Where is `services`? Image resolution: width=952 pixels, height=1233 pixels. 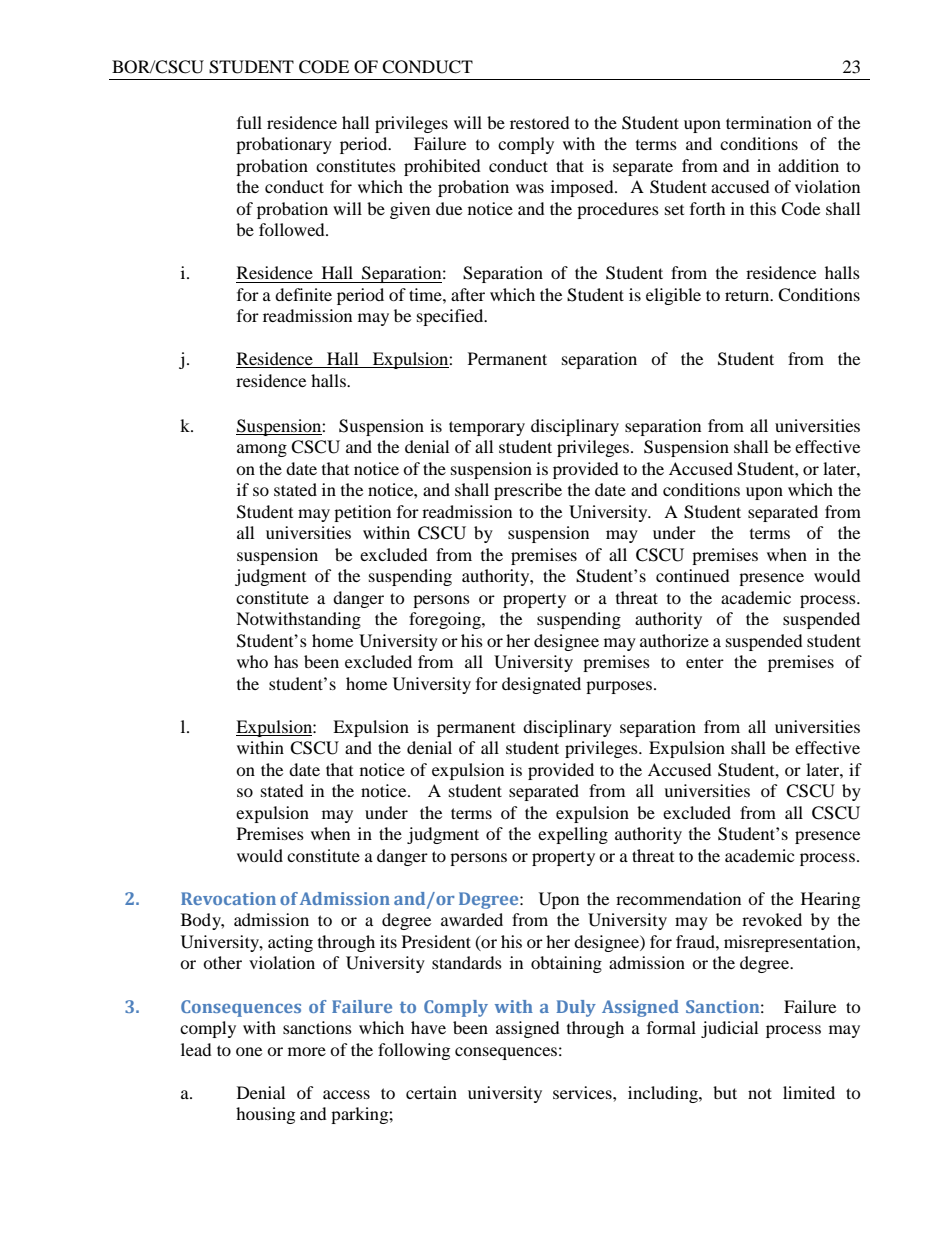 services is located at coordinates (583, 1092).
